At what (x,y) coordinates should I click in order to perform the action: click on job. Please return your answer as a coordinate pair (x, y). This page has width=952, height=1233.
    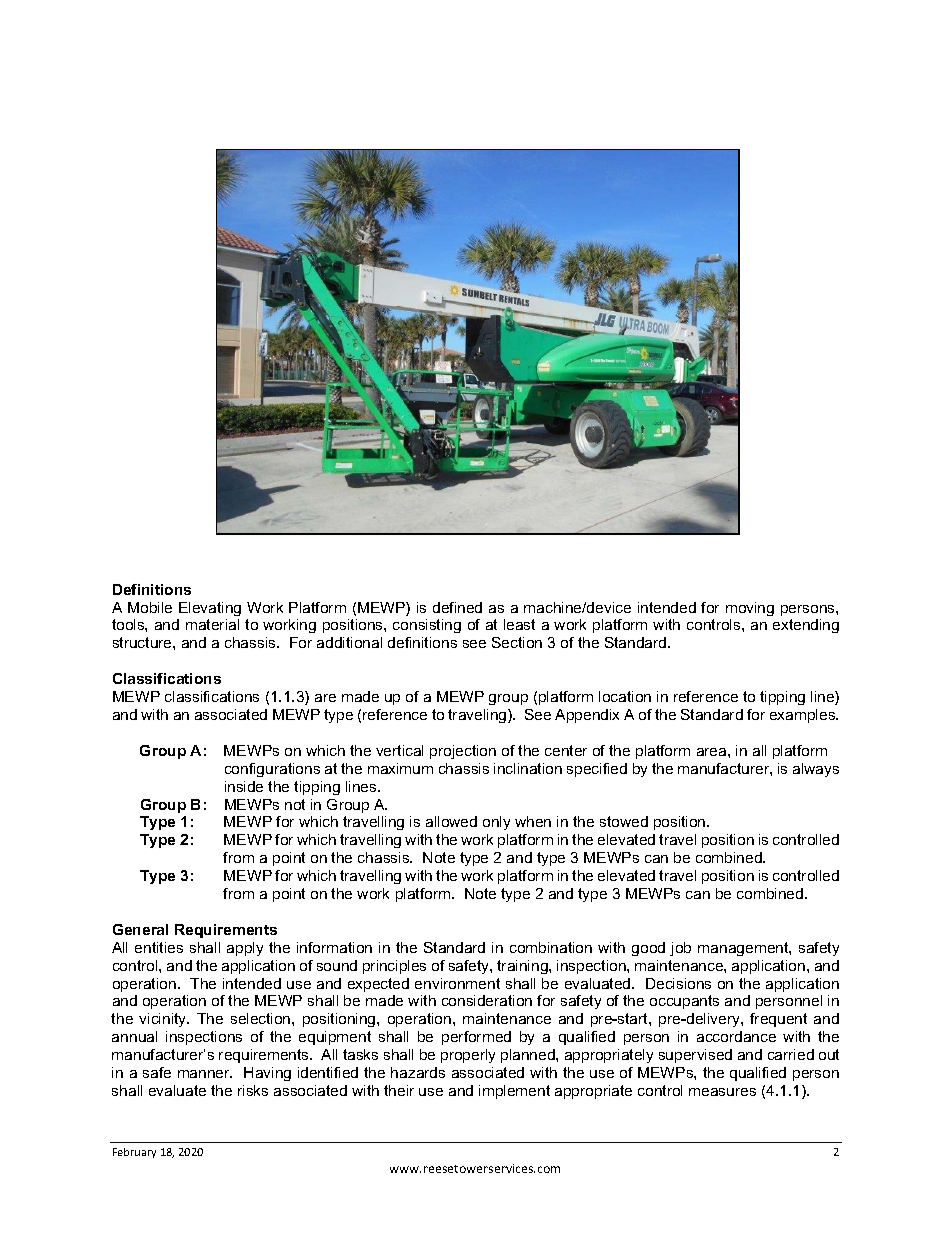
    Looking at the image, I should click on (680, 949).
